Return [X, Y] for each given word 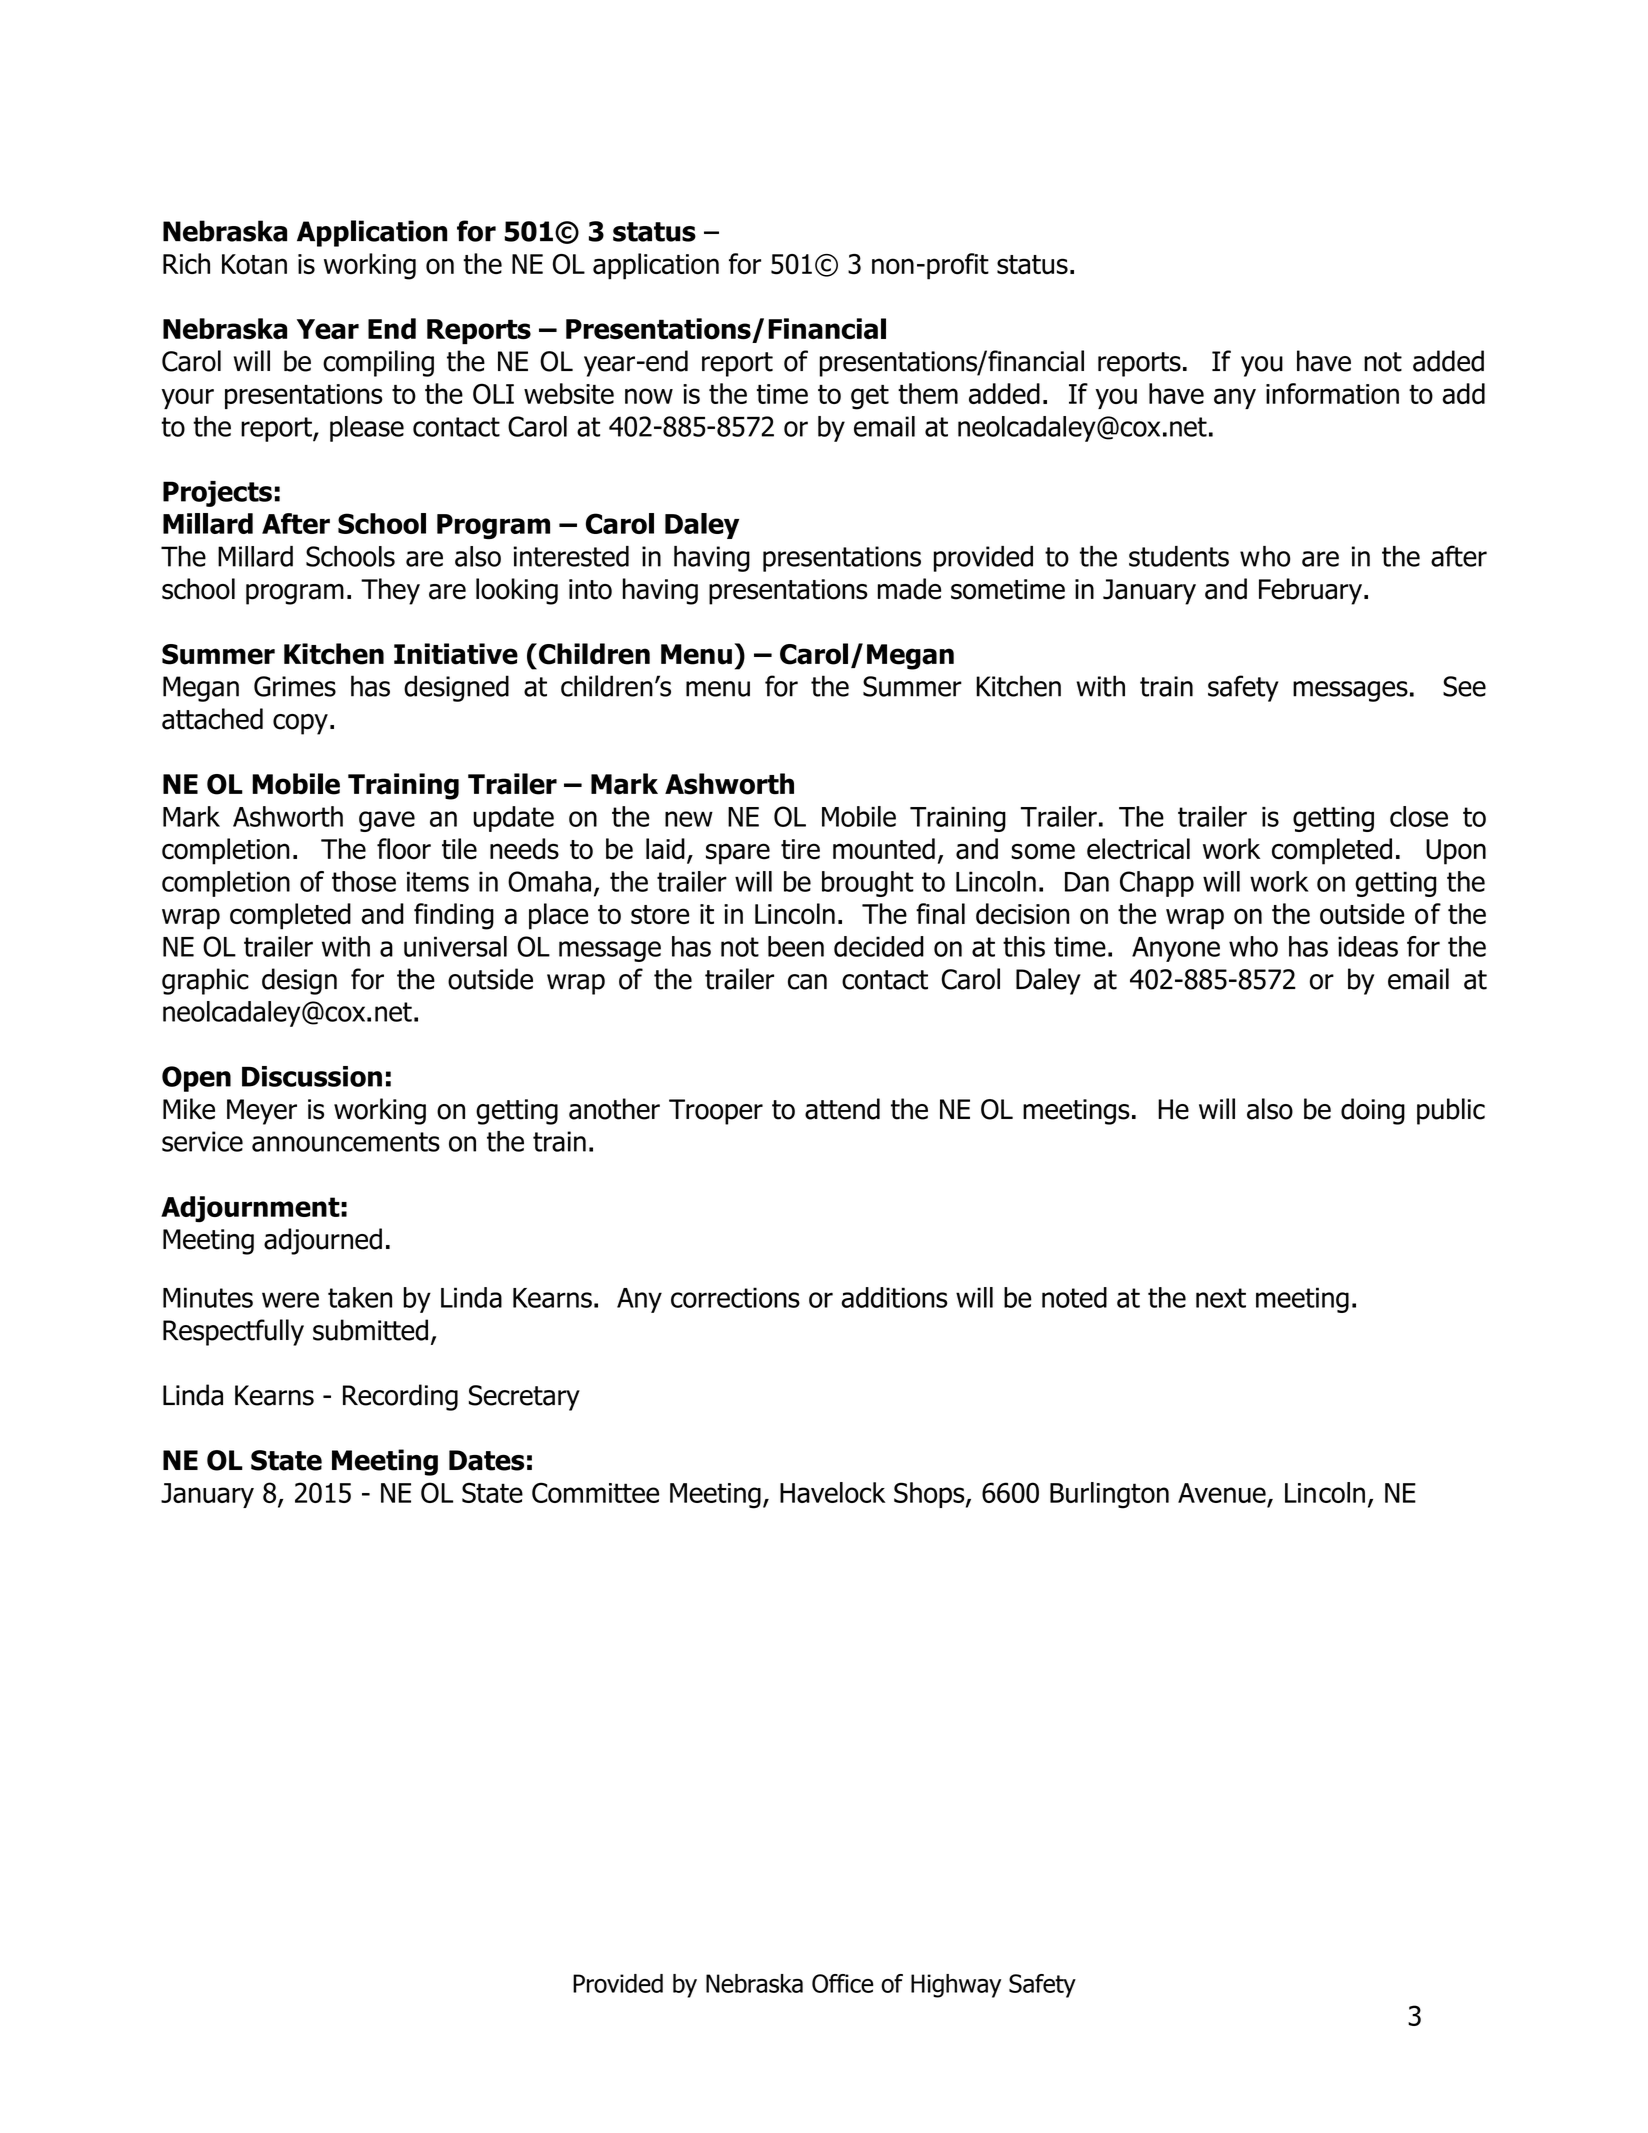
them [928, 393]
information [1332, 393]
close [1419, 816]
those [364, 881]
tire [800, 849]
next [1221, 1298]
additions [894, 1297]
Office [842, 1983]
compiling [378, 363]
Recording [400, 1397]
